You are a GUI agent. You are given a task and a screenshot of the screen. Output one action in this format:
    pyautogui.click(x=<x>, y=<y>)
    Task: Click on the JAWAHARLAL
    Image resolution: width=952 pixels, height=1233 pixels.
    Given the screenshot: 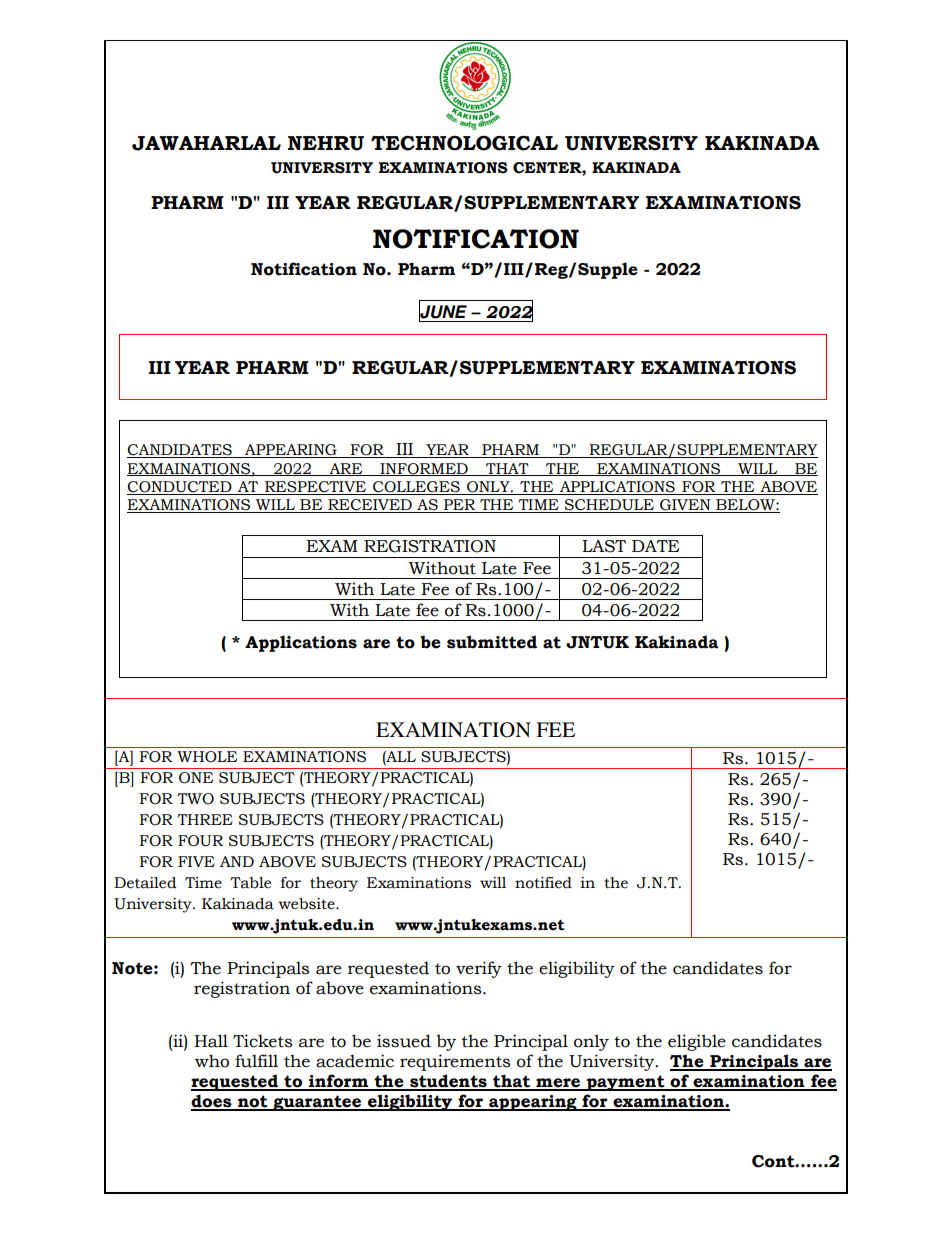 What is the action you would take?
    pyautogui.click(x=206, y=143)
